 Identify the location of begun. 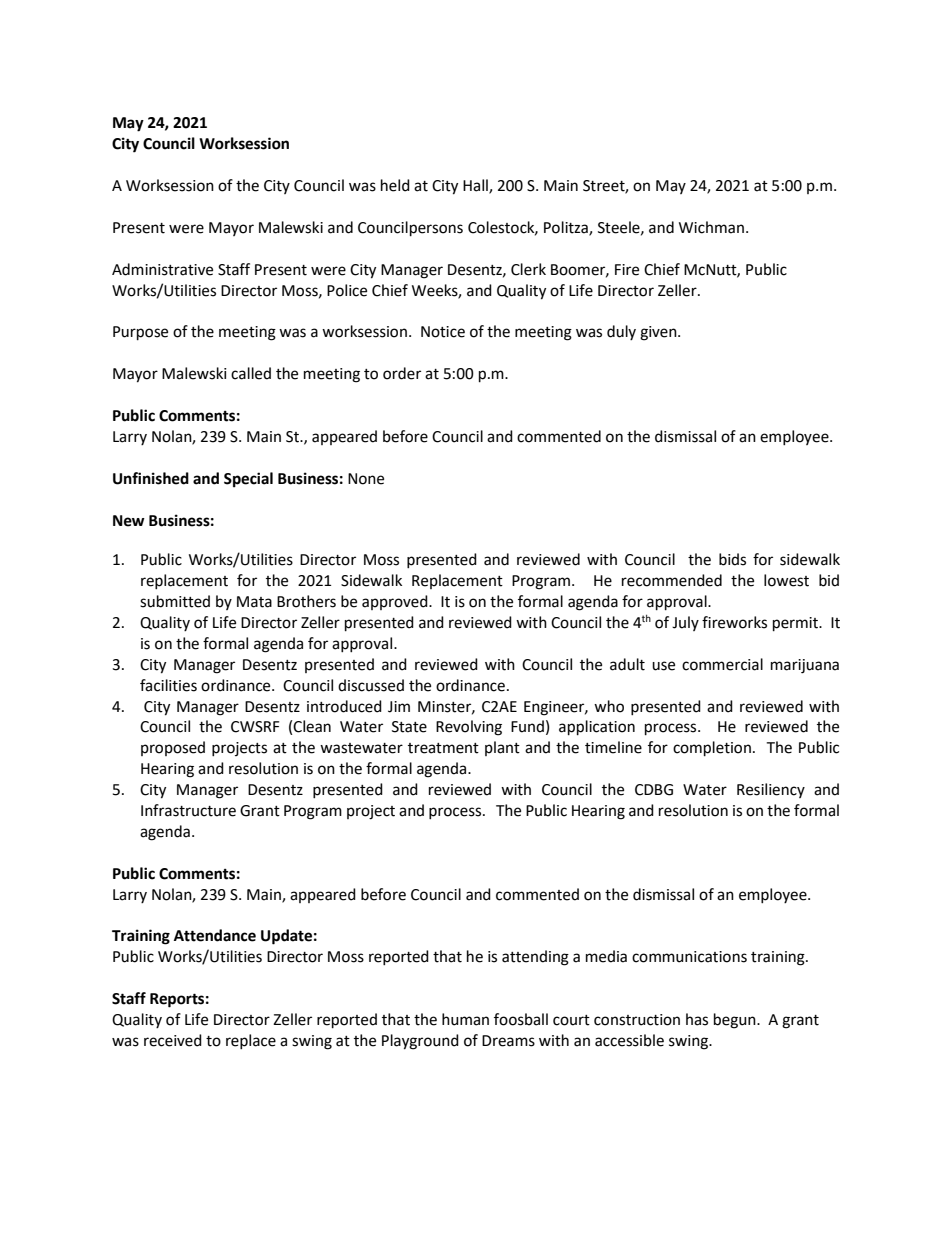
(736, 1021).
